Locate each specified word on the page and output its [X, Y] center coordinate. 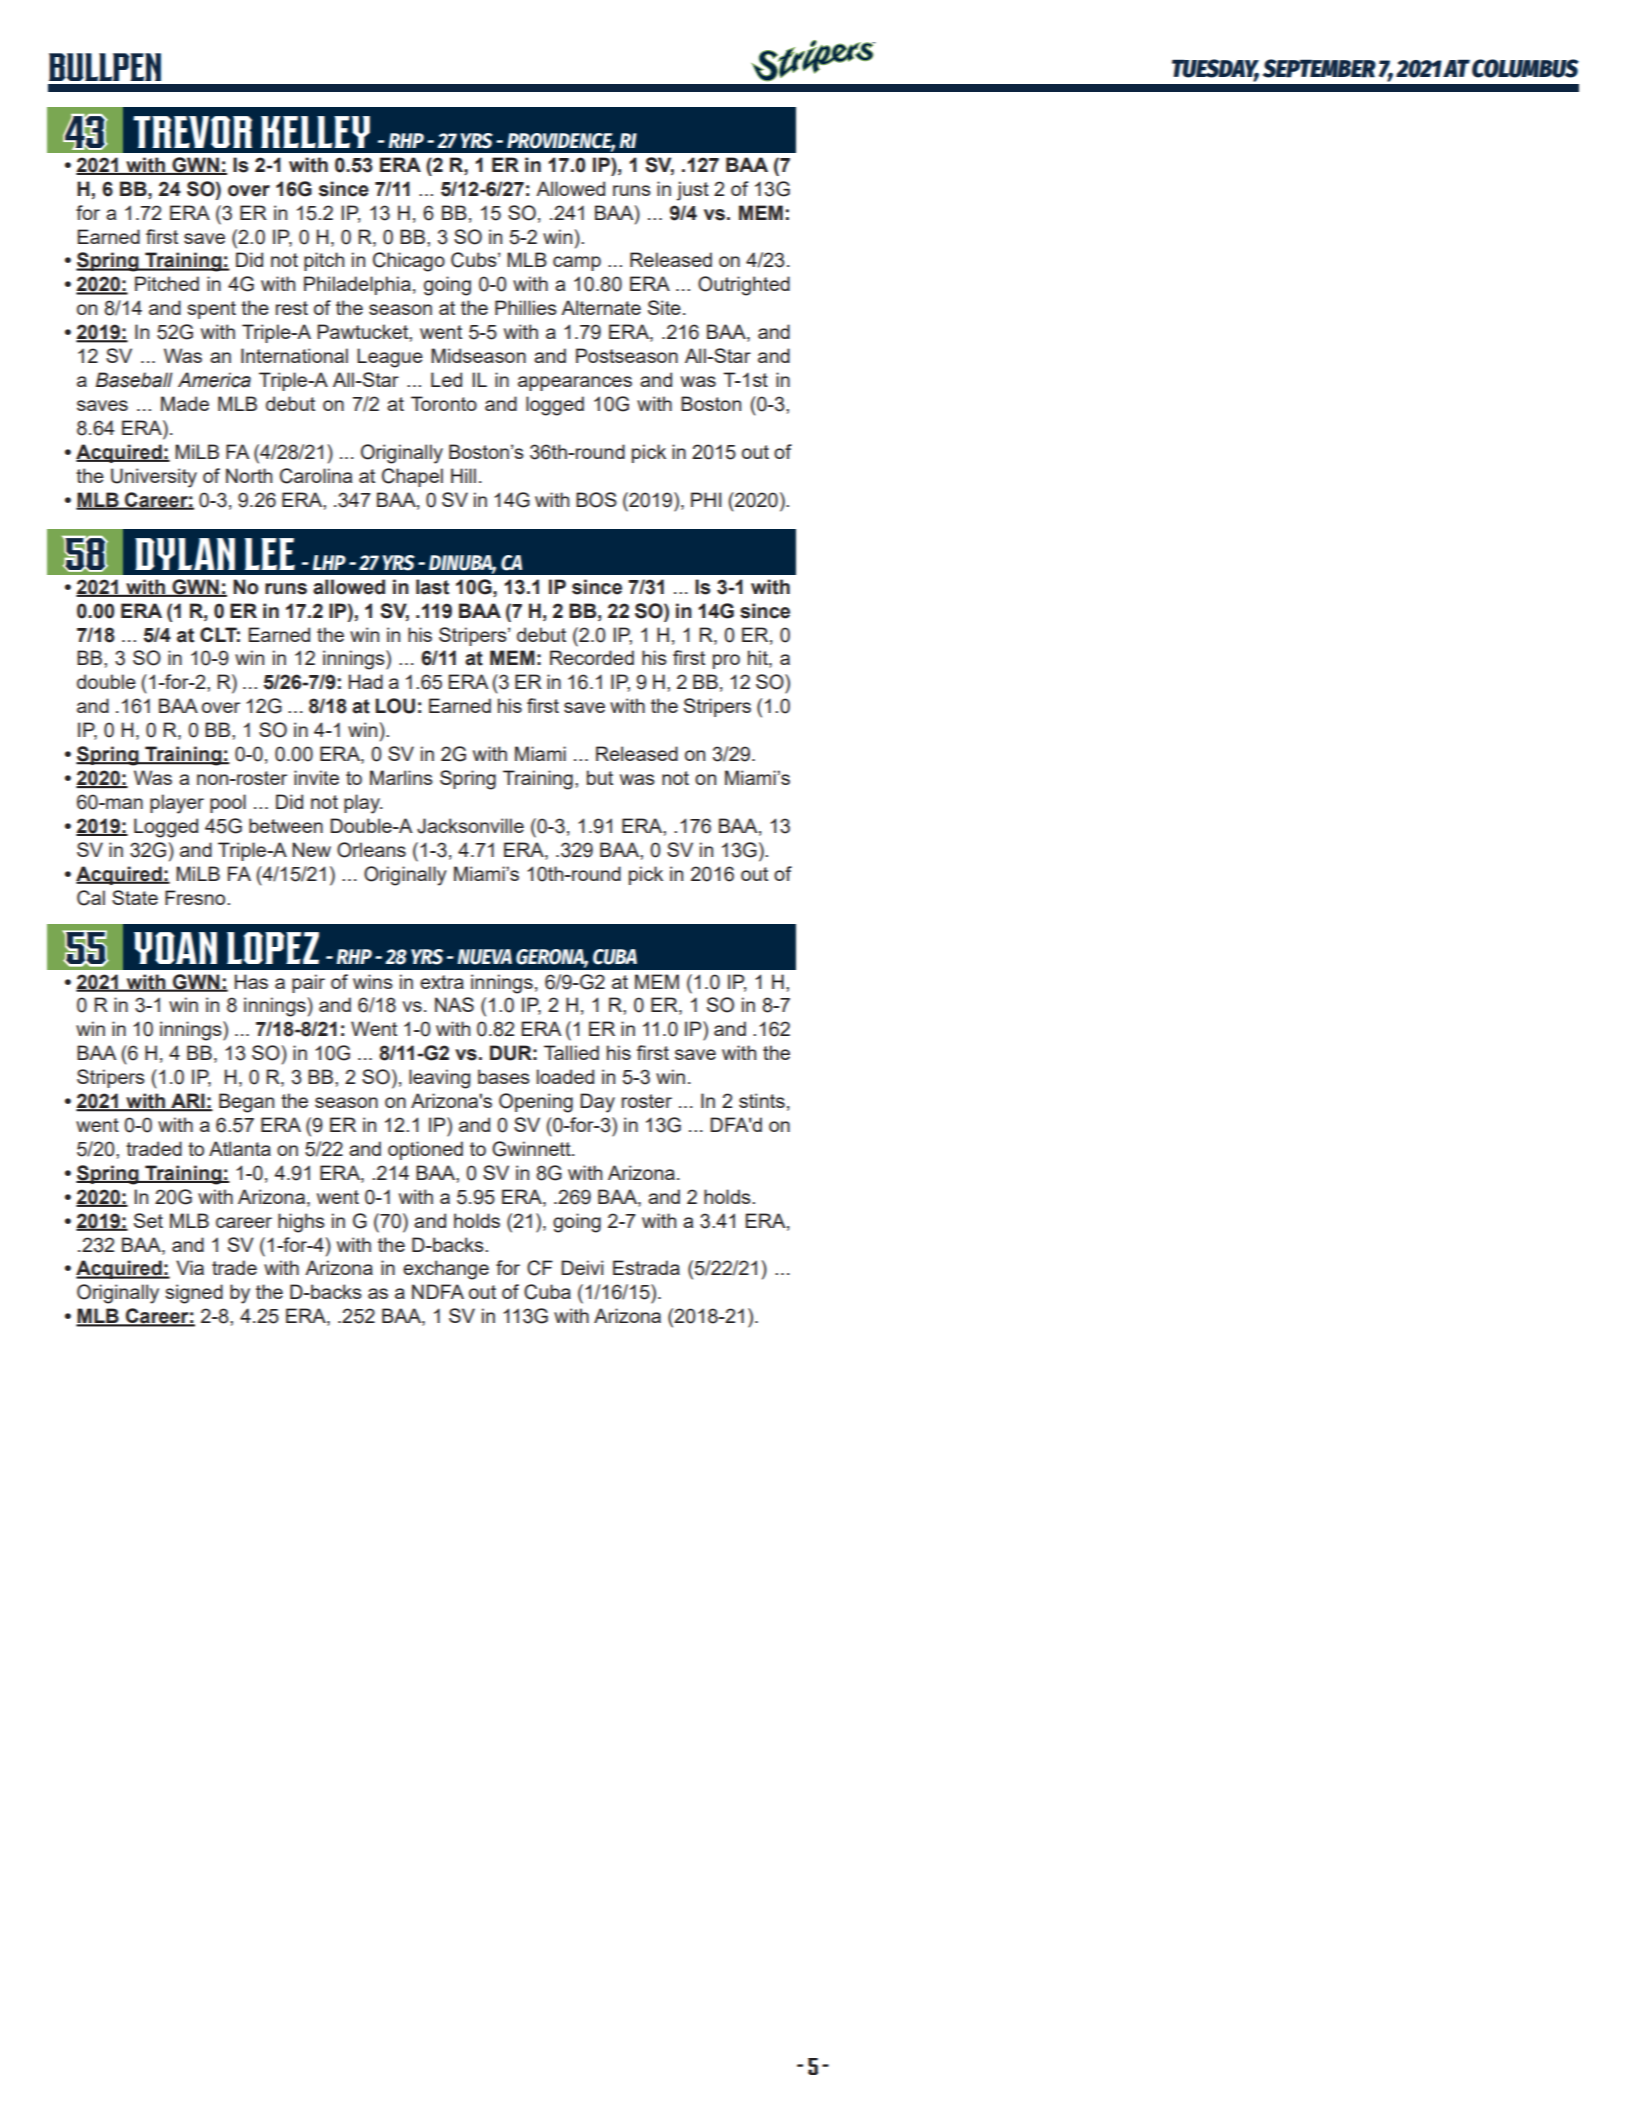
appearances [575, 383]
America [214, 380]
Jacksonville [470, 826]
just [693, 191]
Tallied [571, 1052]
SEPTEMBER [1319, 68]
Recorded [592, 657]
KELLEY [315, 132]
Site [664, 307]
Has [251, 981]
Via [190, 1267]
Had [366, 681]
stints [762, 1100]
